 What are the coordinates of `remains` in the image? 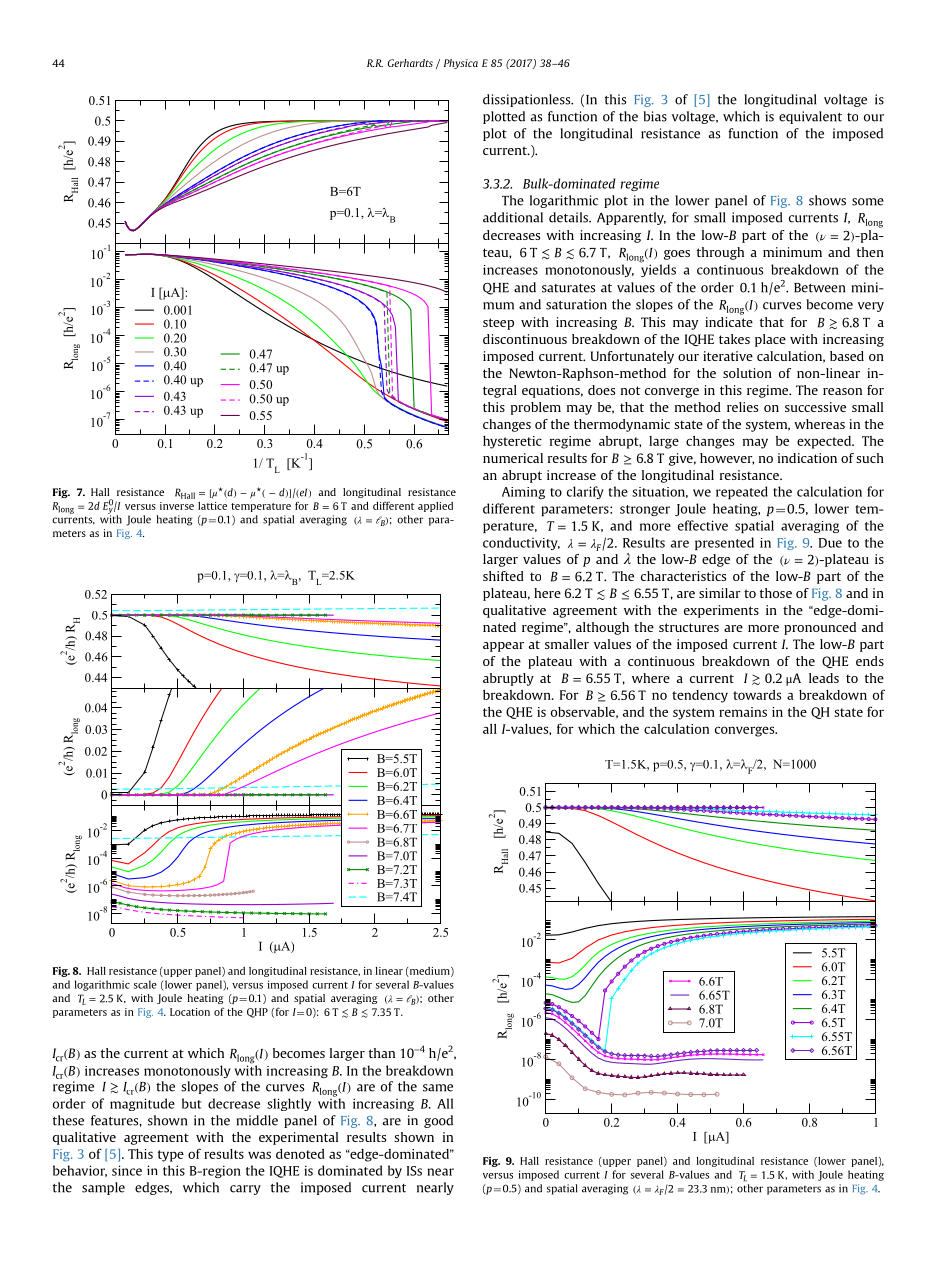 It's located at (743, 712).
